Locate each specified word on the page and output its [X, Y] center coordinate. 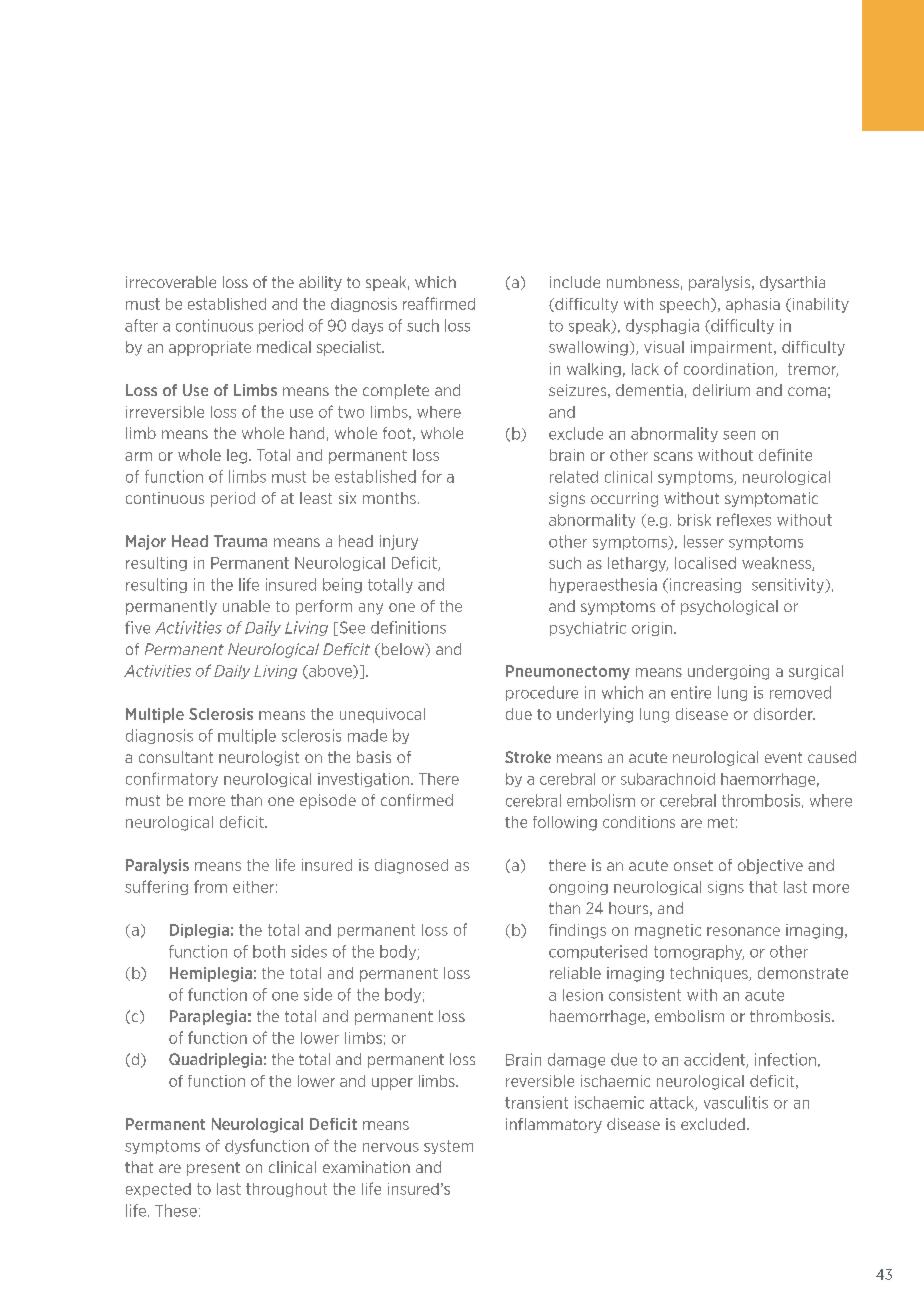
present [213, 1169]
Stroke [528, 757]
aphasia [753, 305]
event [783, 757]
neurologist [259, 758]
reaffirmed [439, 303]
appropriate [210, 348]
